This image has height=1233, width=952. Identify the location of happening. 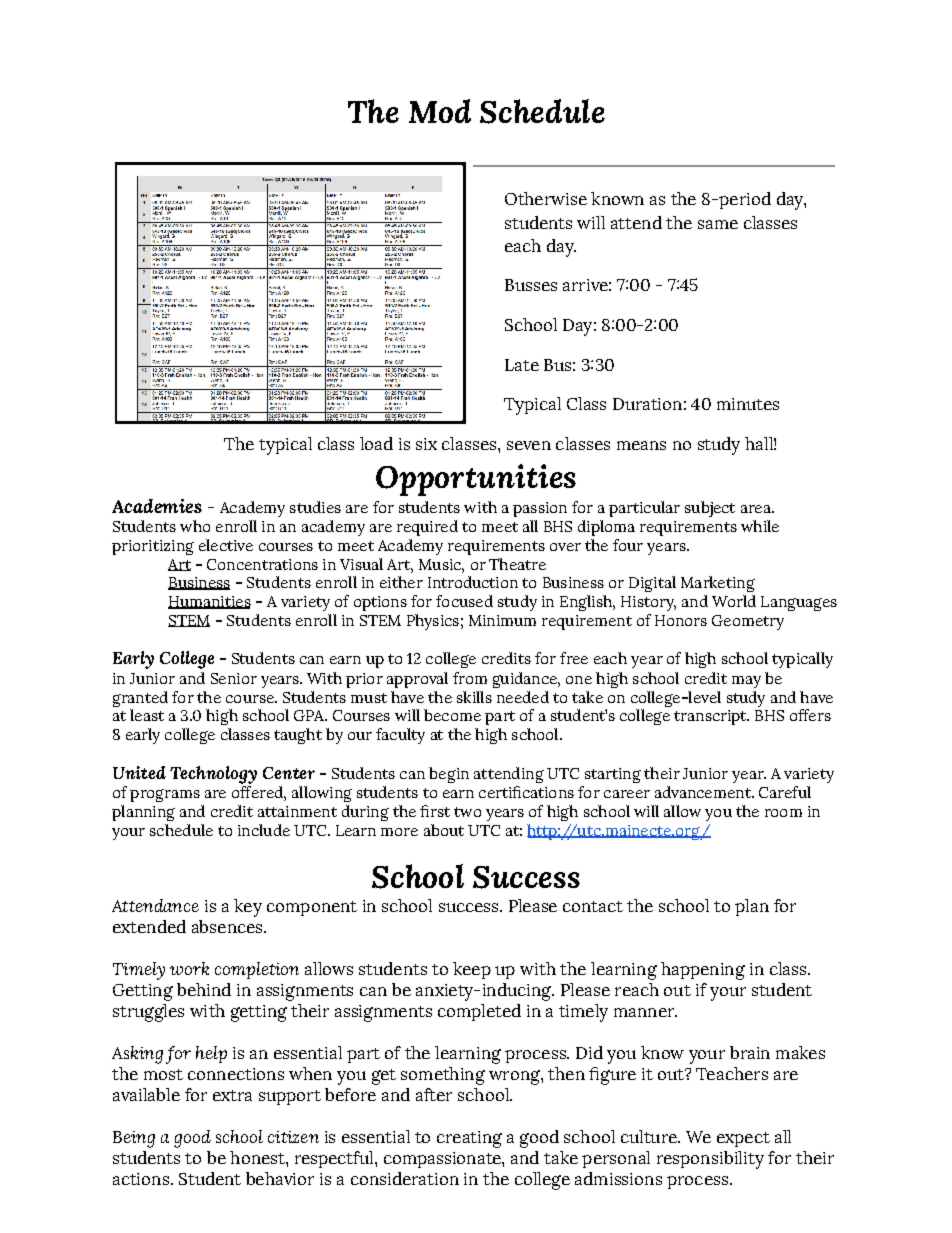
(703, 971).
